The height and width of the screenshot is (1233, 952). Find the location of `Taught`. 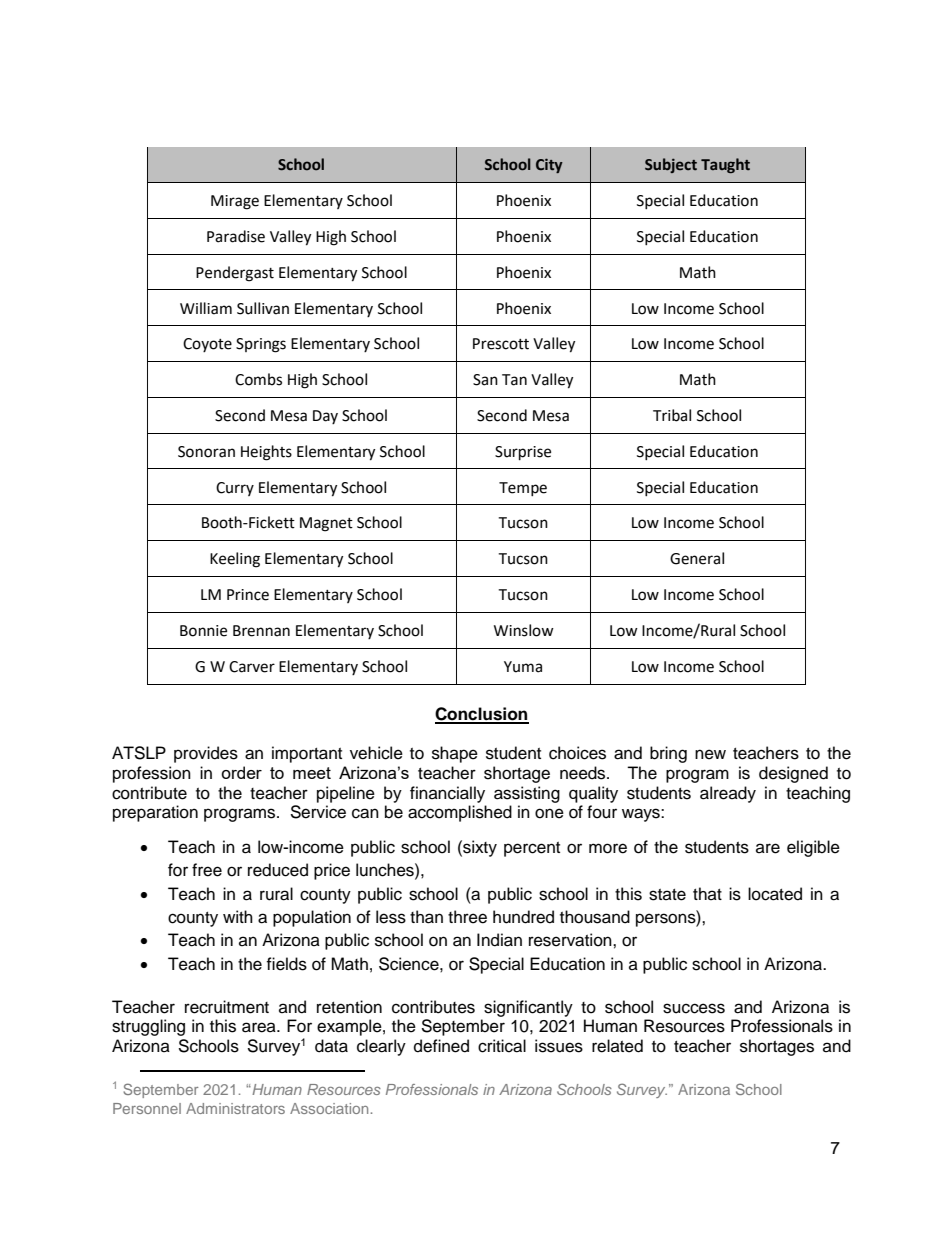

Taught is located at coordinates (725, 165).
